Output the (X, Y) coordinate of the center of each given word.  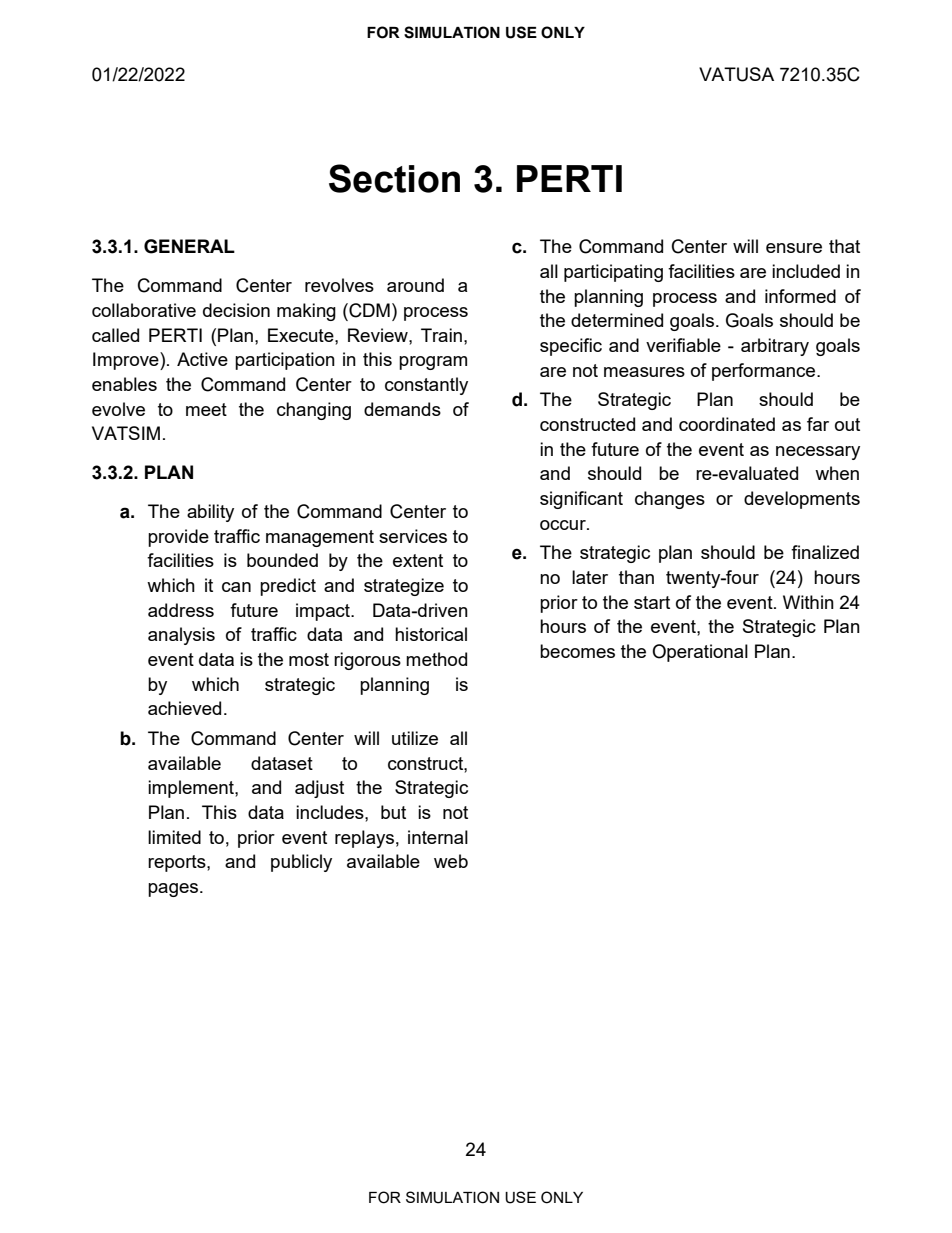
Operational (700, 653)
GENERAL (189, 246)
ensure (794, 248)
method (436, 659)
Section (394, 178)
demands (402, 409)
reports (178, 863)
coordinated (727, 424)
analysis (181, 636)
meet (206, 409)
